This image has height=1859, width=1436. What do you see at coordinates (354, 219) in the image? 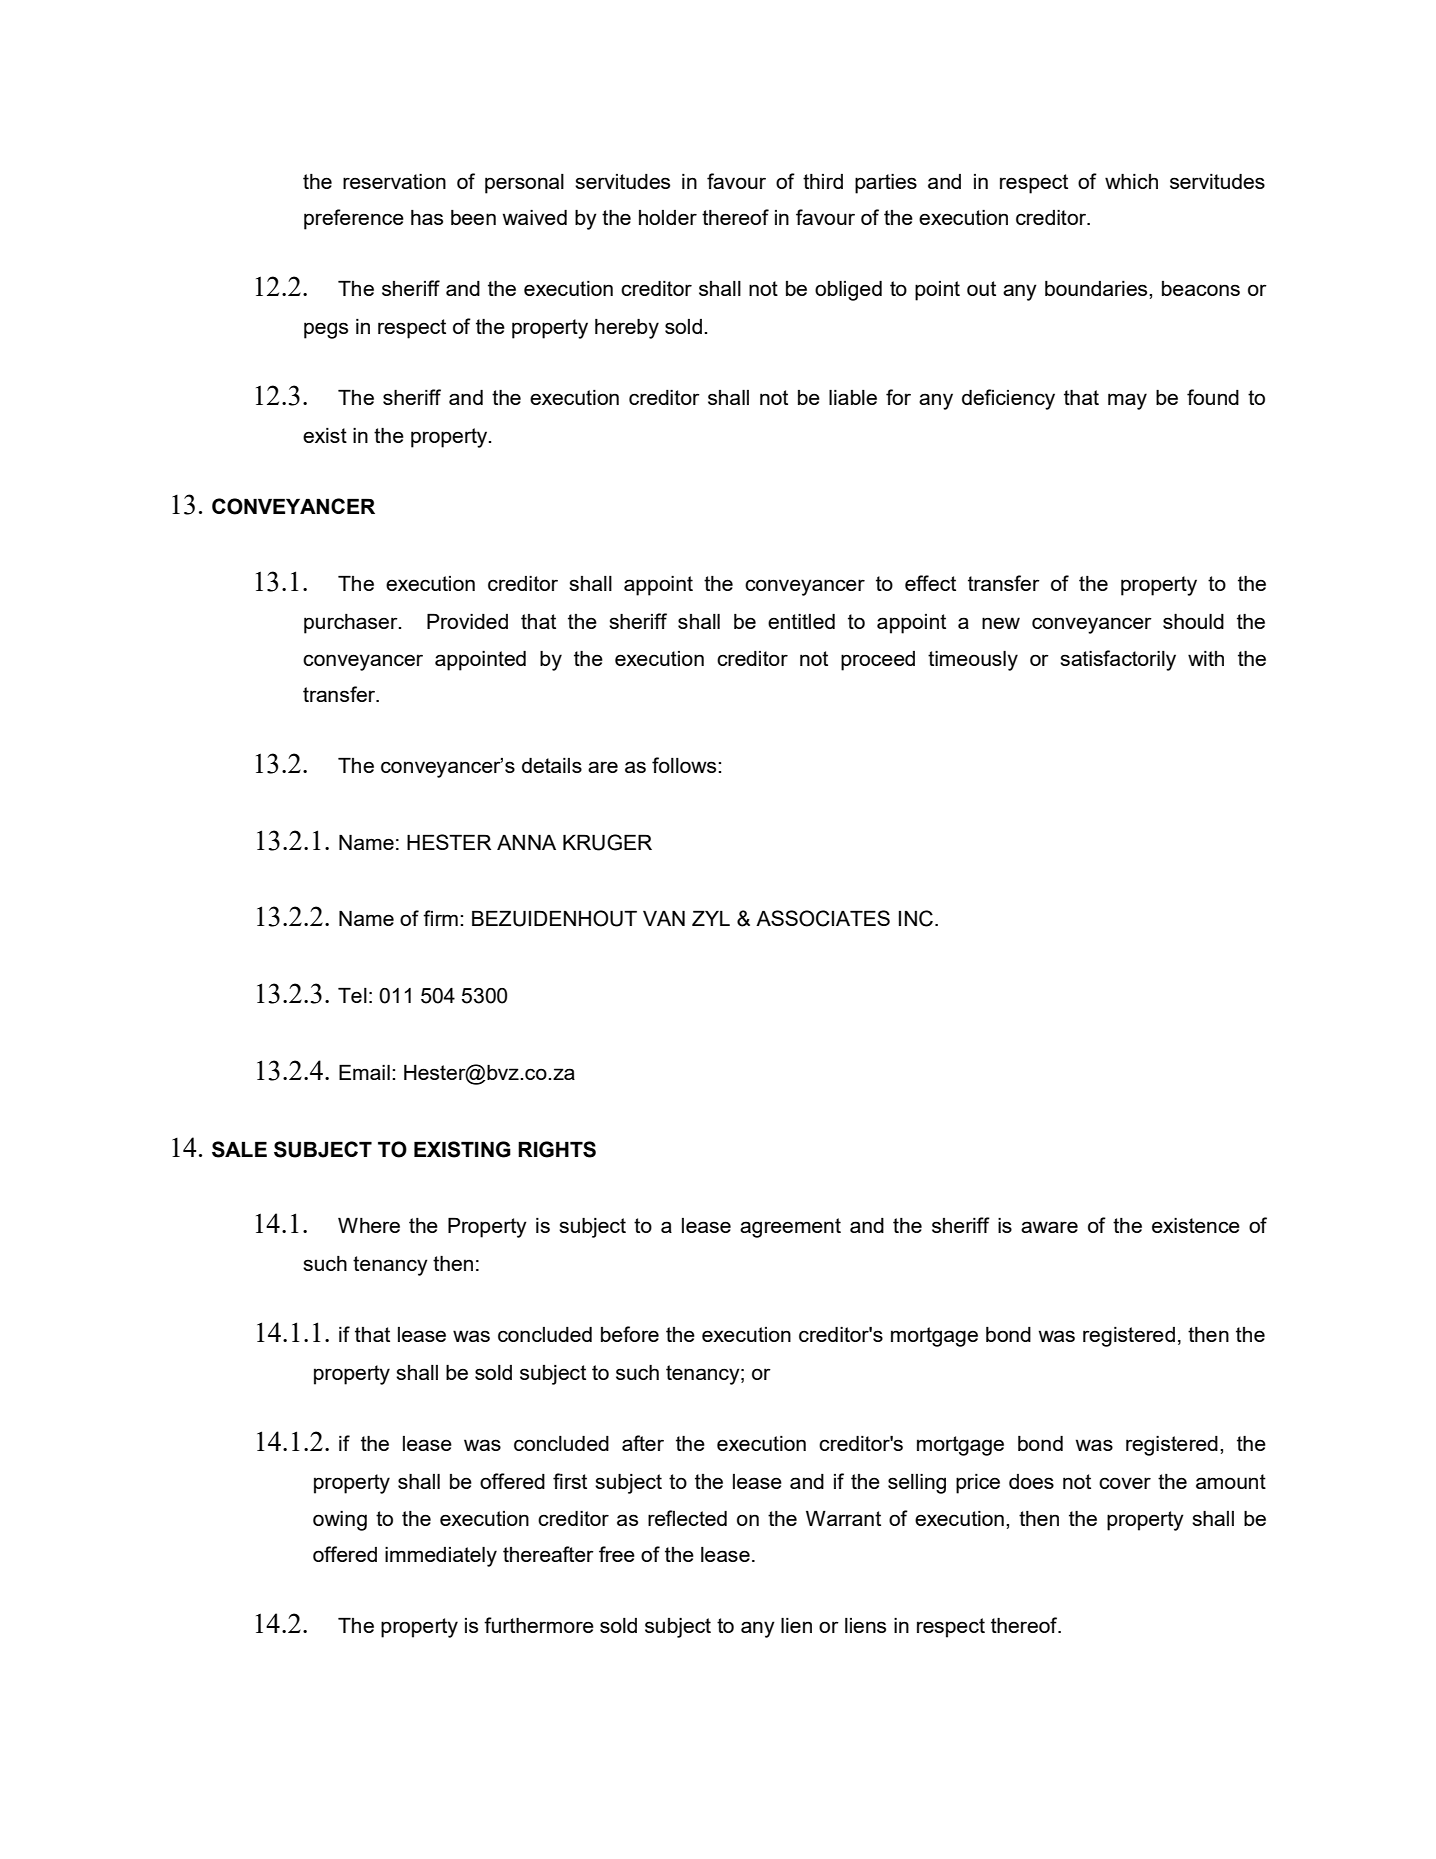
I see `preference` at bounding box center [354, 219].
